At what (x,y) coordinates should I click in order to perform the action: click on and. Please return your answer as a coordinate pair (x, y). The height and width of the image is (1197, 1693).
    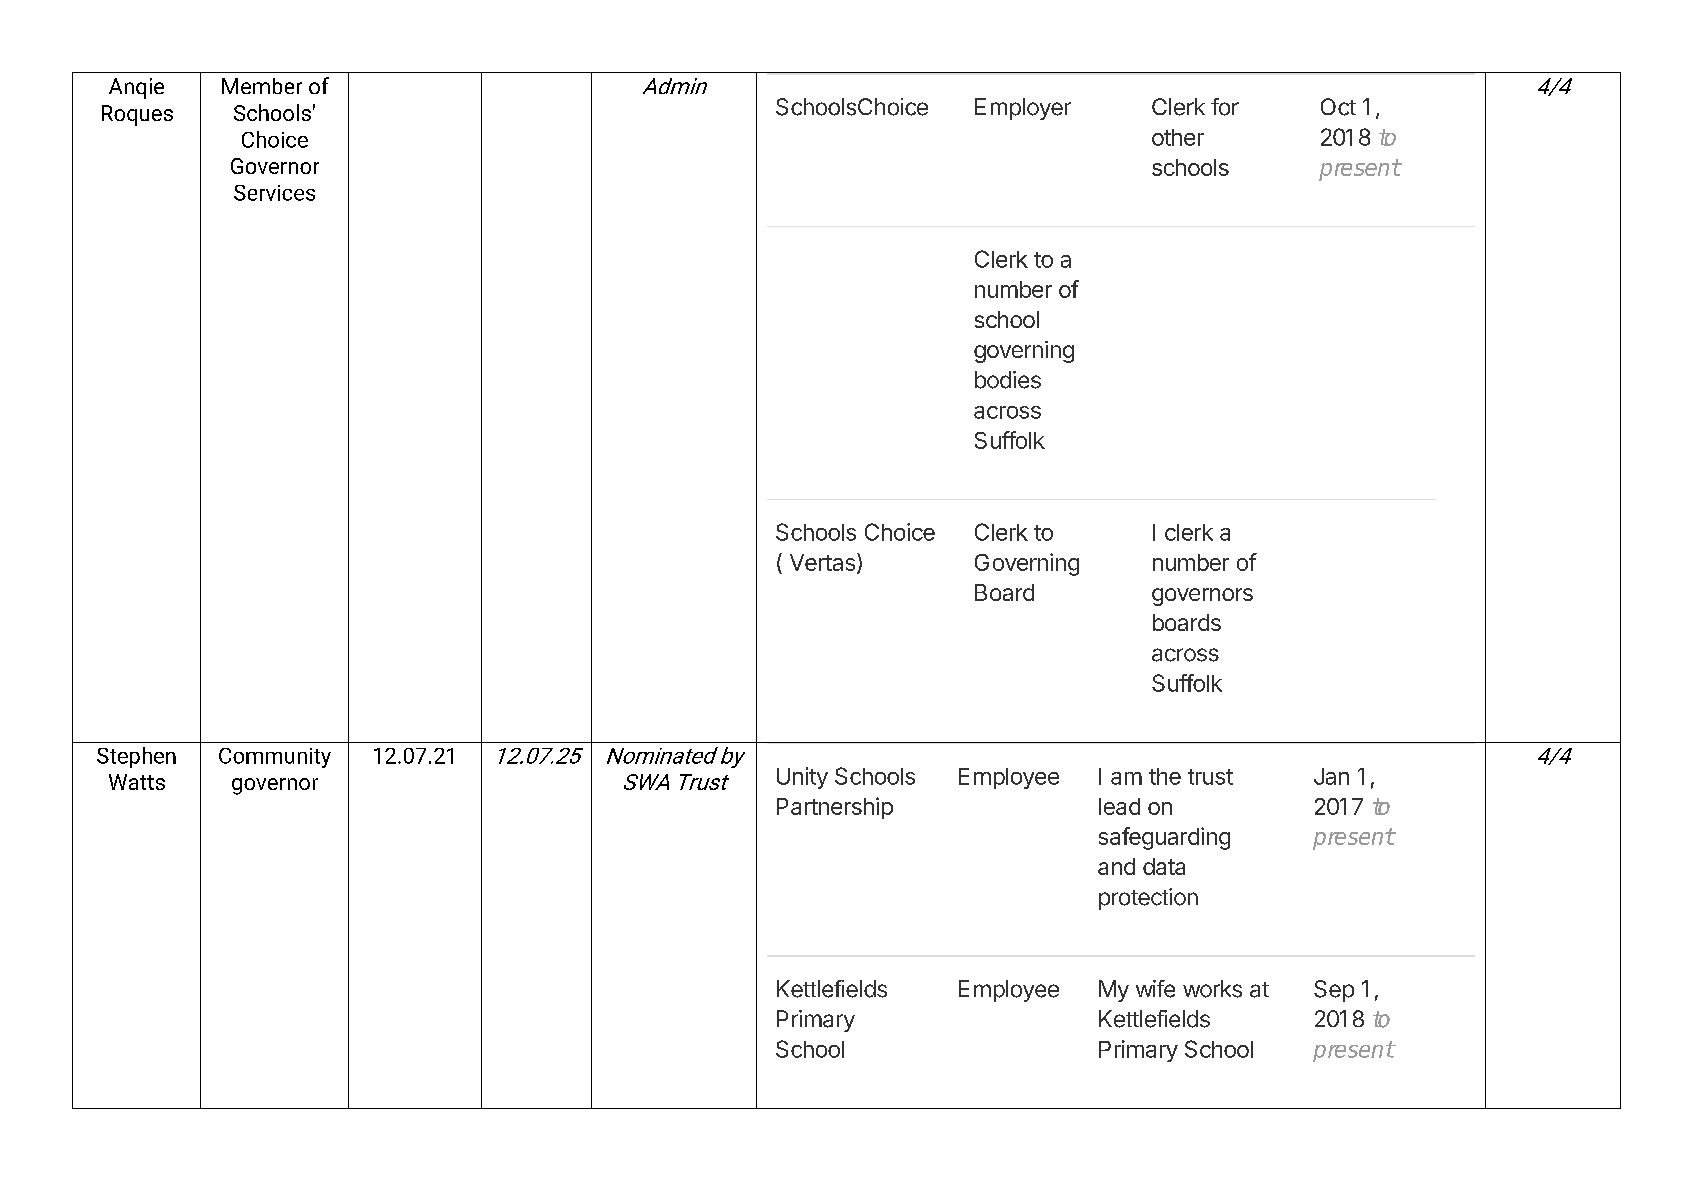
    Looking at the image, I should click on (1116, 866).
